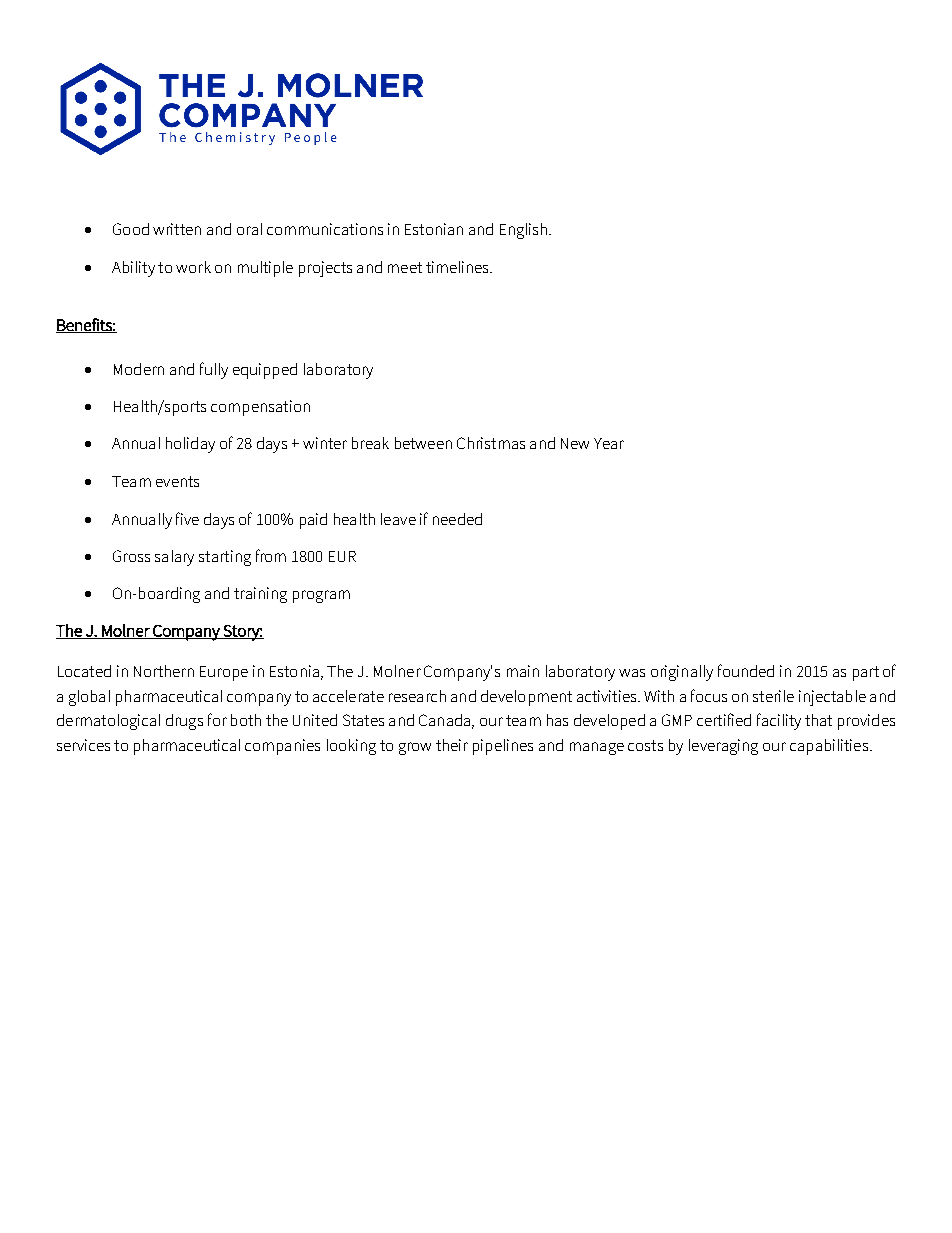 The image size is (952, 1233). I want to click on training, so click(260, 595).
